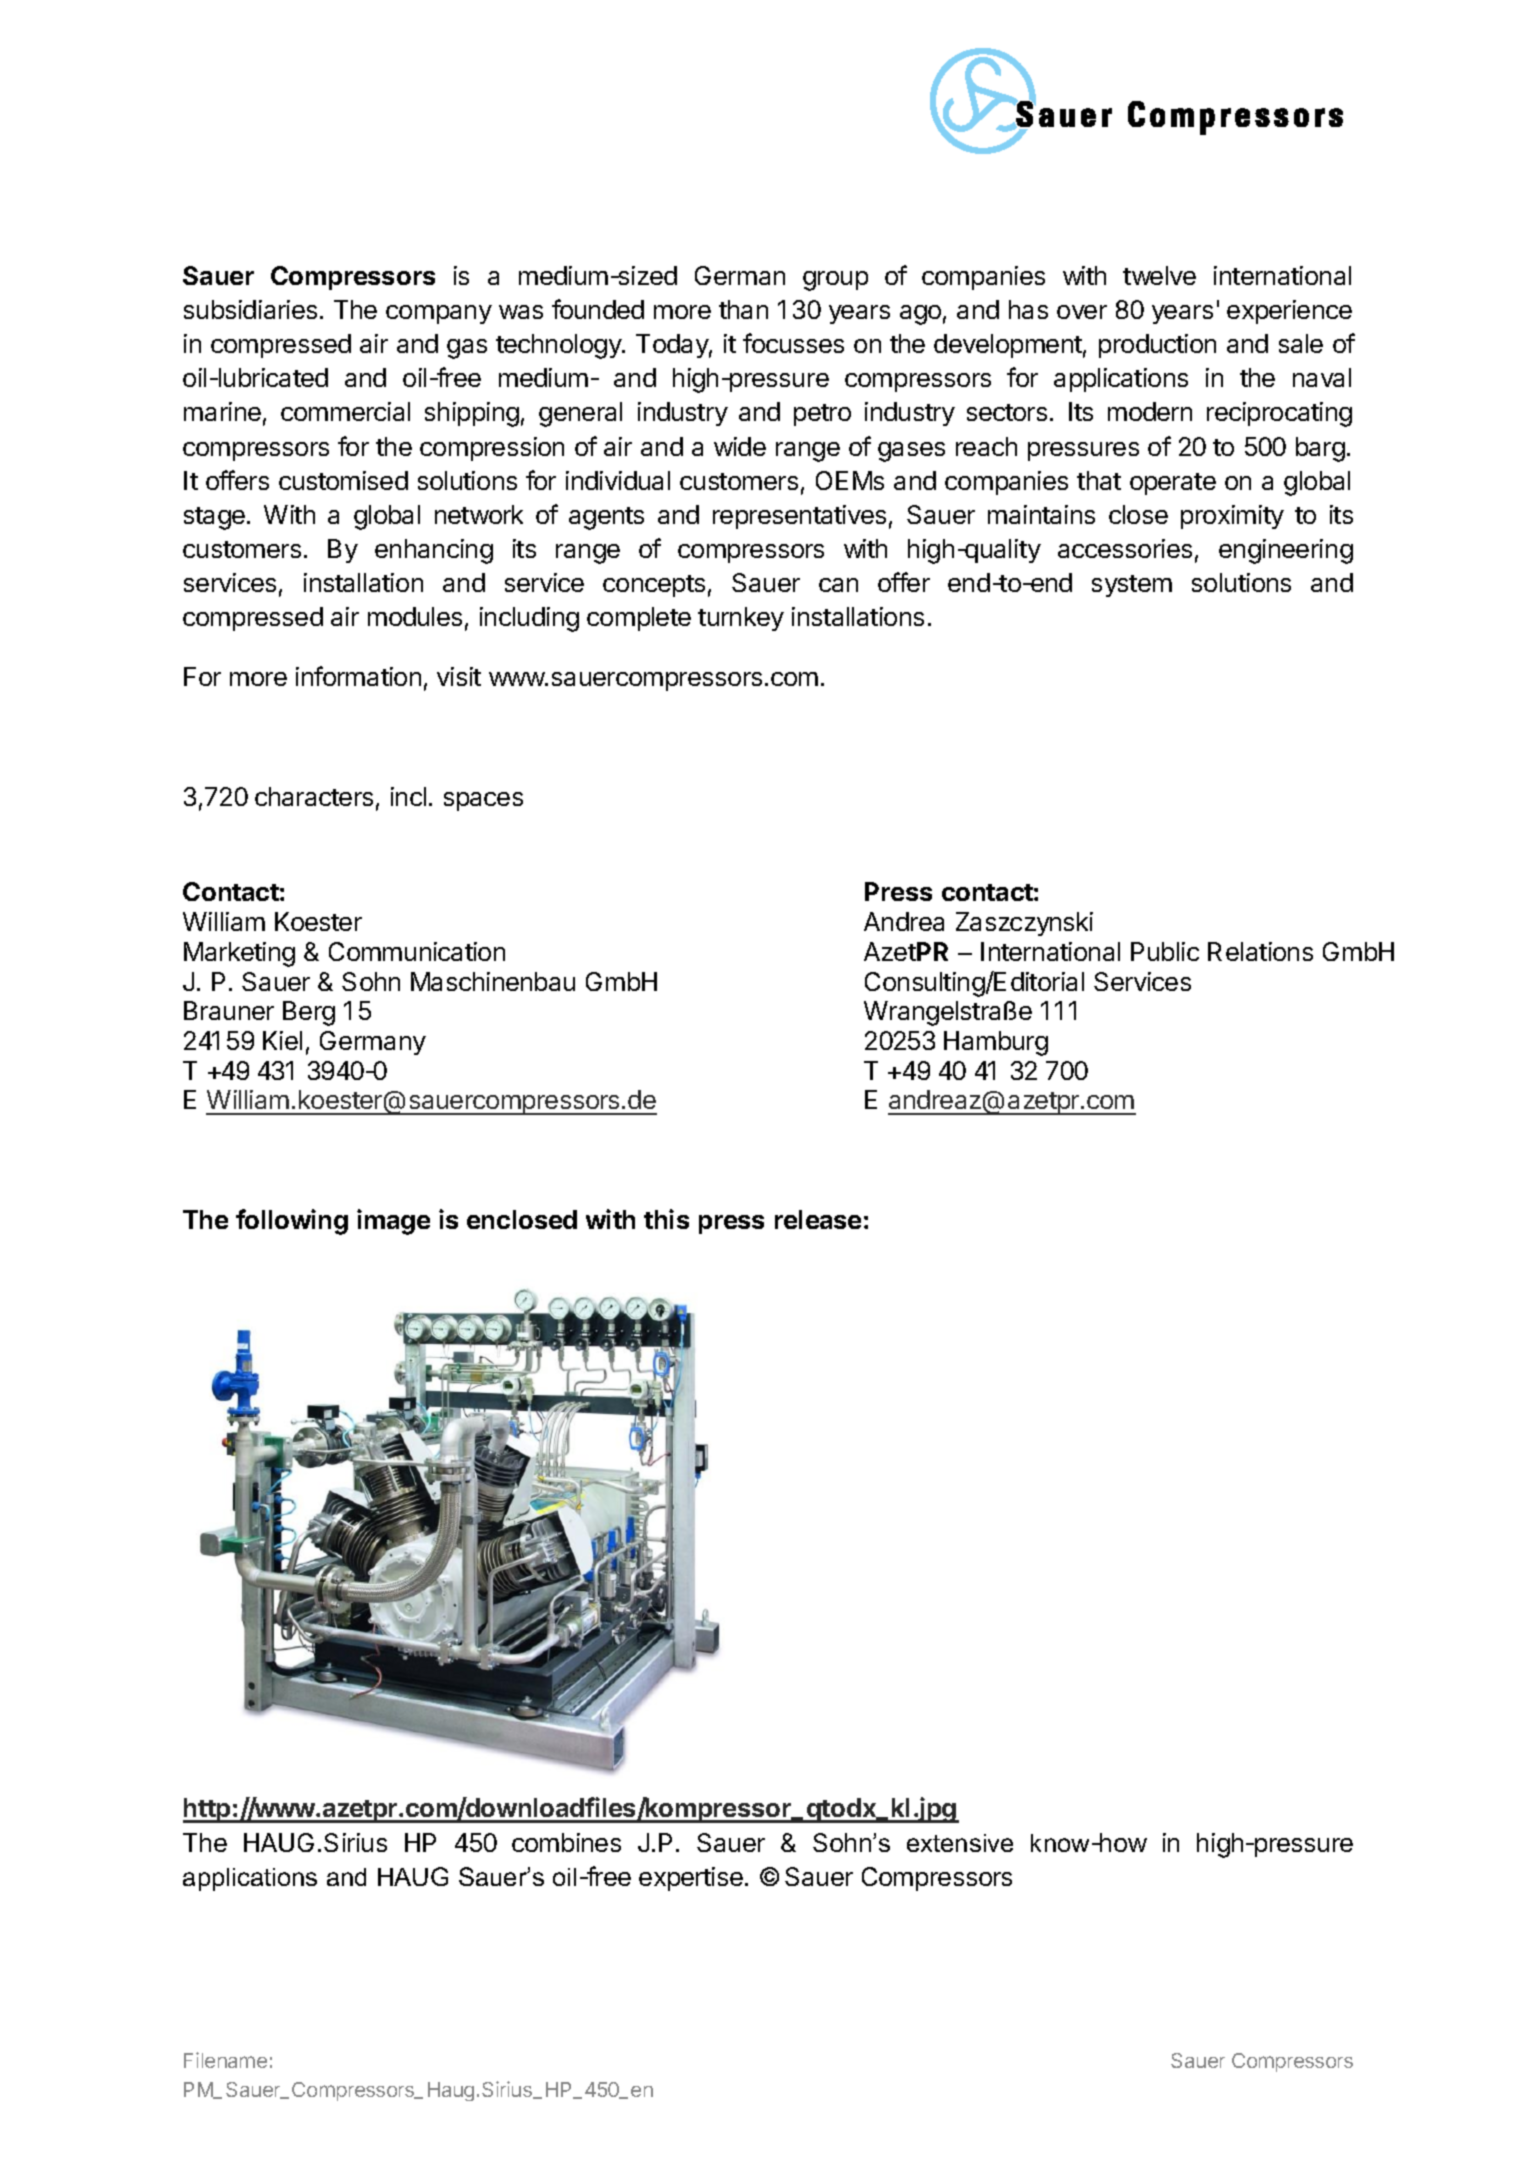  I want to click on combines, so click(566, 1842).
